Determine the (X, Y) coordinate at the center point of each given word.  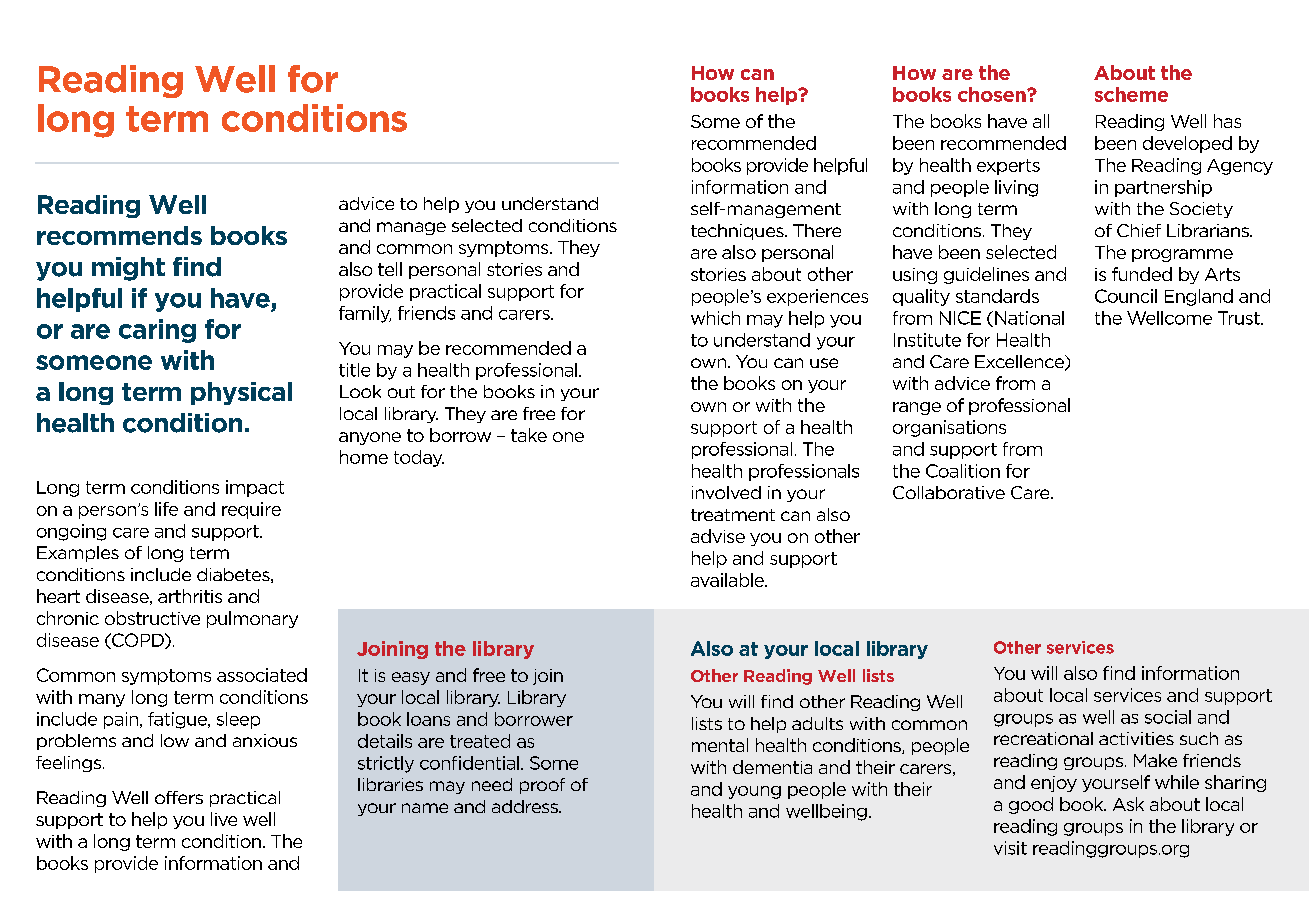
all (1041, 121)
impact (255, 488)
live (224, 819)
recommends (119, 235)
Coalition (963, 471)
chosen (993, 94)
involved (726, 492)
